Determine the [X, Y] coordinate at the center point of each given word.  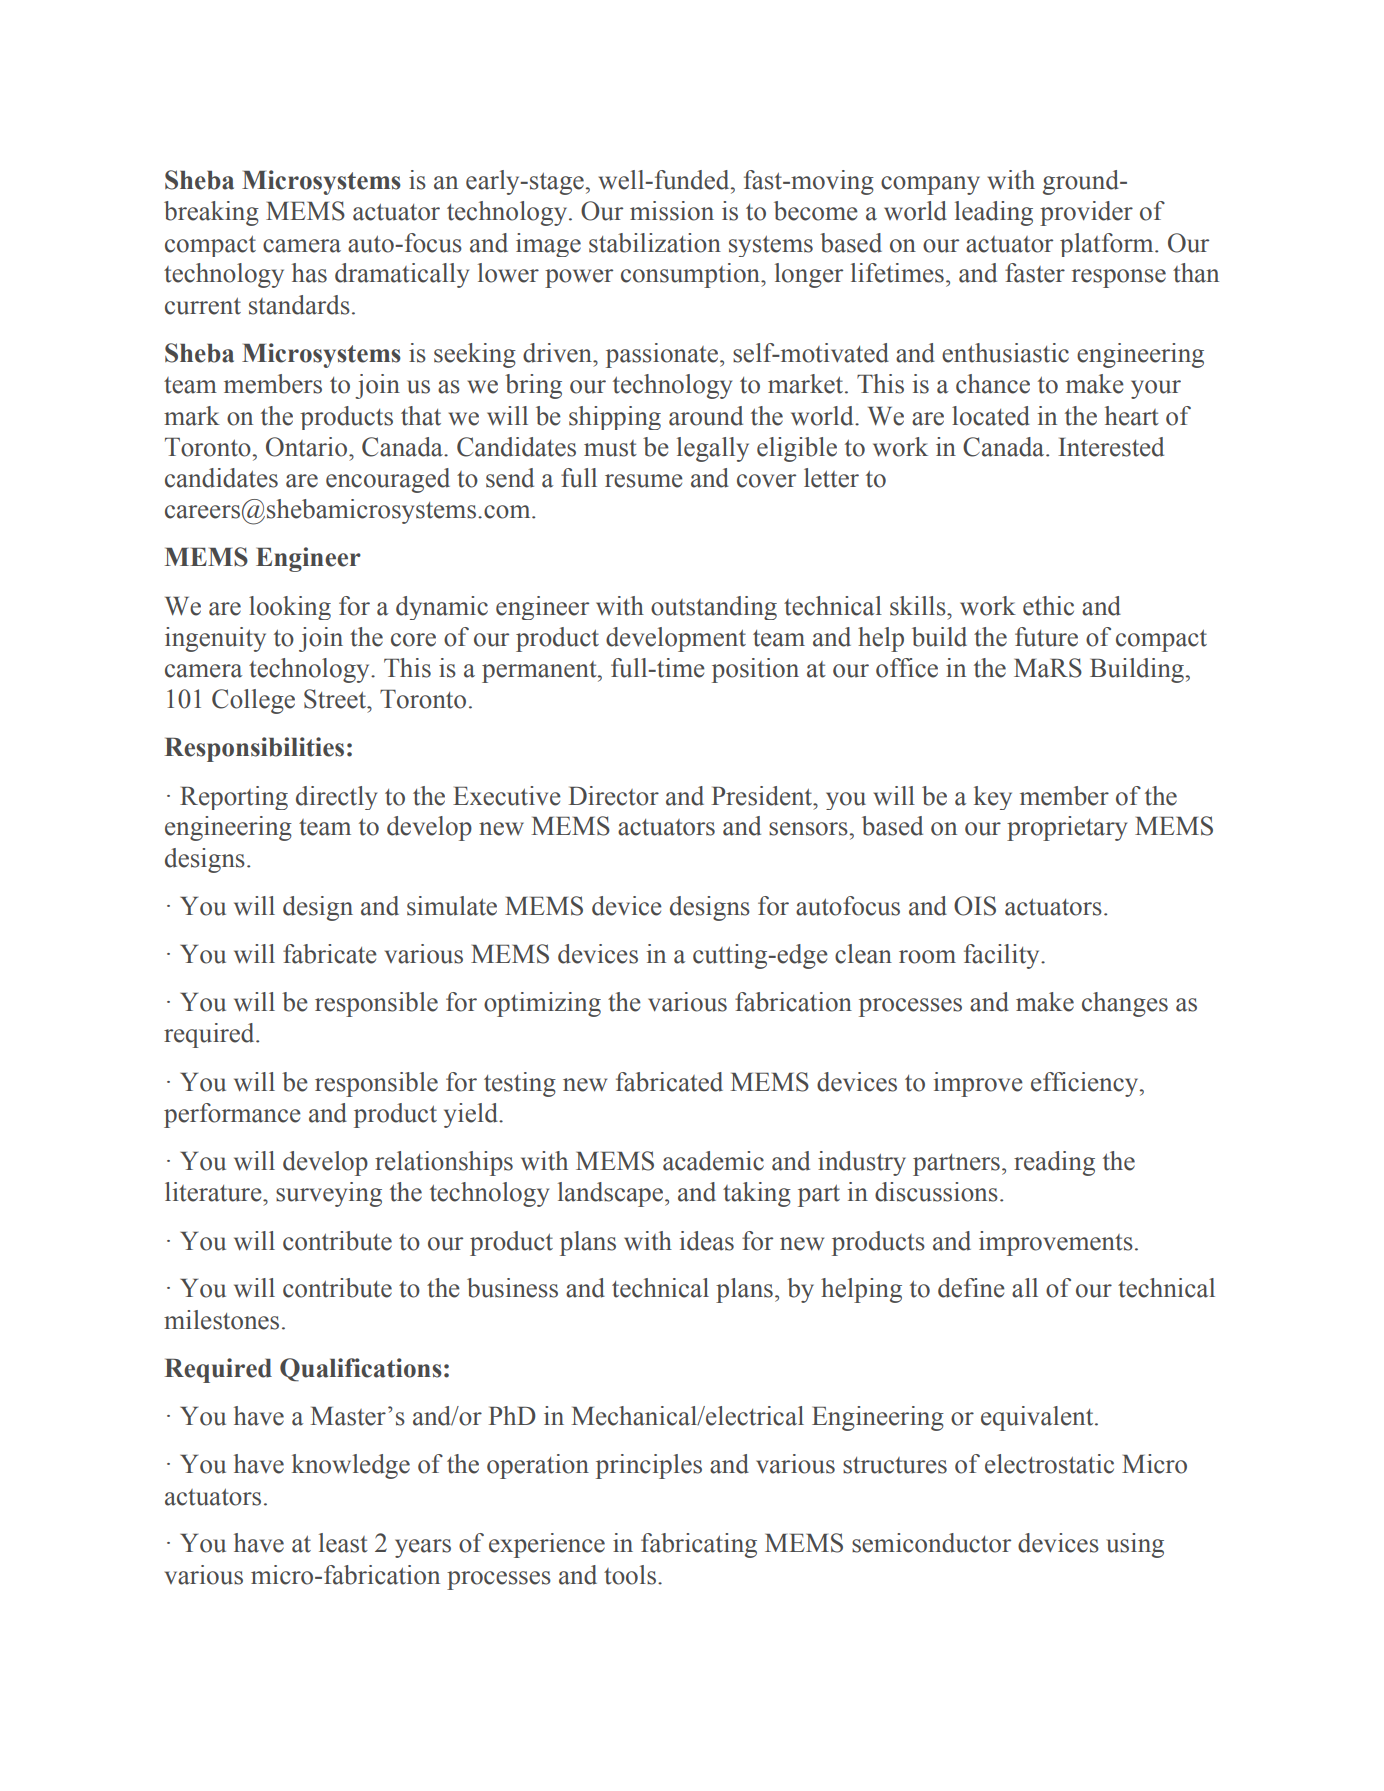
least [343, 1543]
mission [672, 211]
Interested [1111, 447]
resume [644, 481]
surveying [329, 1194]
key [993, 798]
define [971, 1288]
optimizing [542, 1004]
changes [1125, 1004]
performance [232, 1115]
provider [1086, 213]
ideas [707, 1241]
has [309, 273]
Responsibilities [254, 749]
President [763, 796]
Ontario [308, 447]
